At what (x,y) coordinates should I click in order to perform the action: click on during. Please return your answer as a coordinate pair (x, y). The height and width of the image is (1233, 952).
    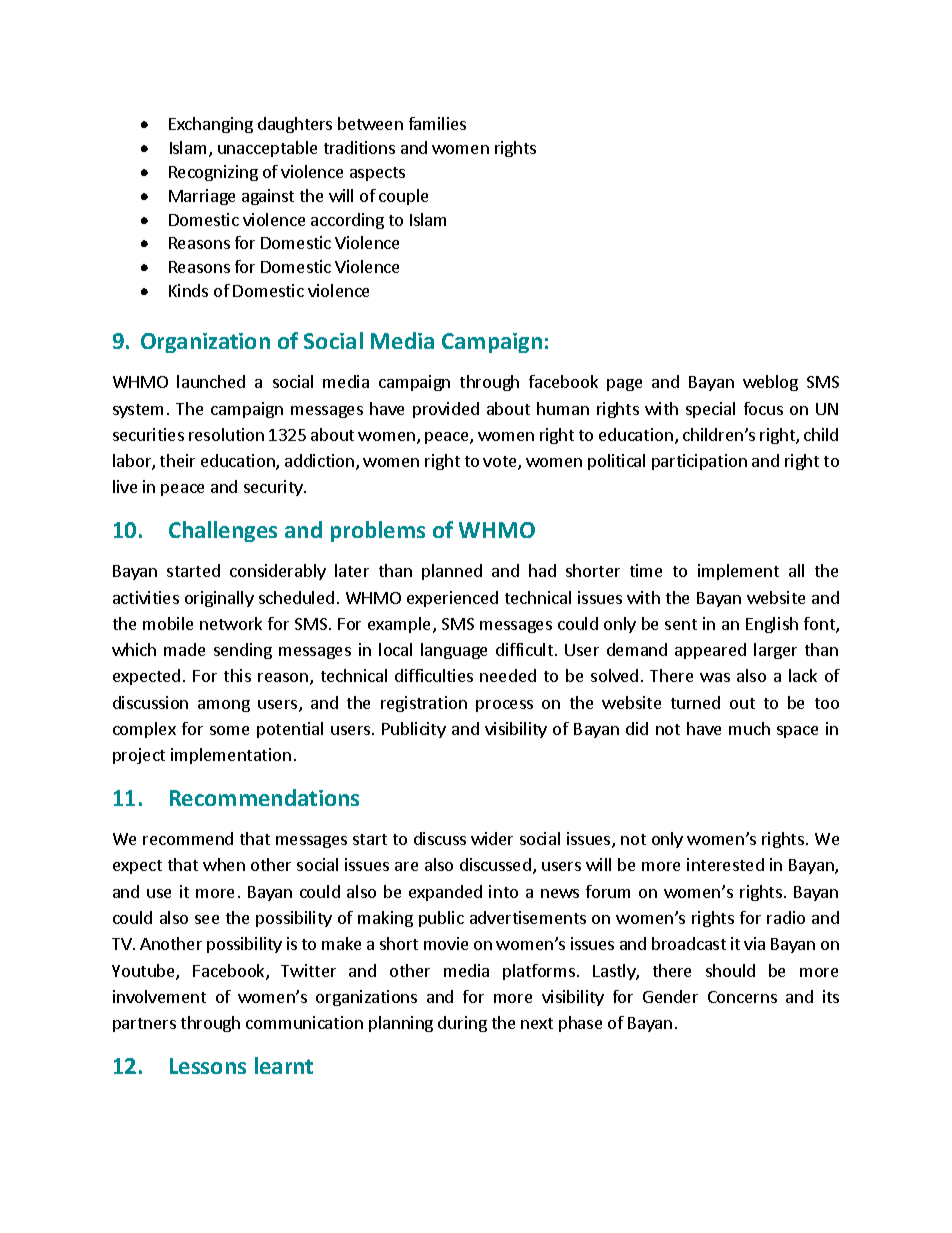
    Looking at the image, I should click on (462, 1024).
